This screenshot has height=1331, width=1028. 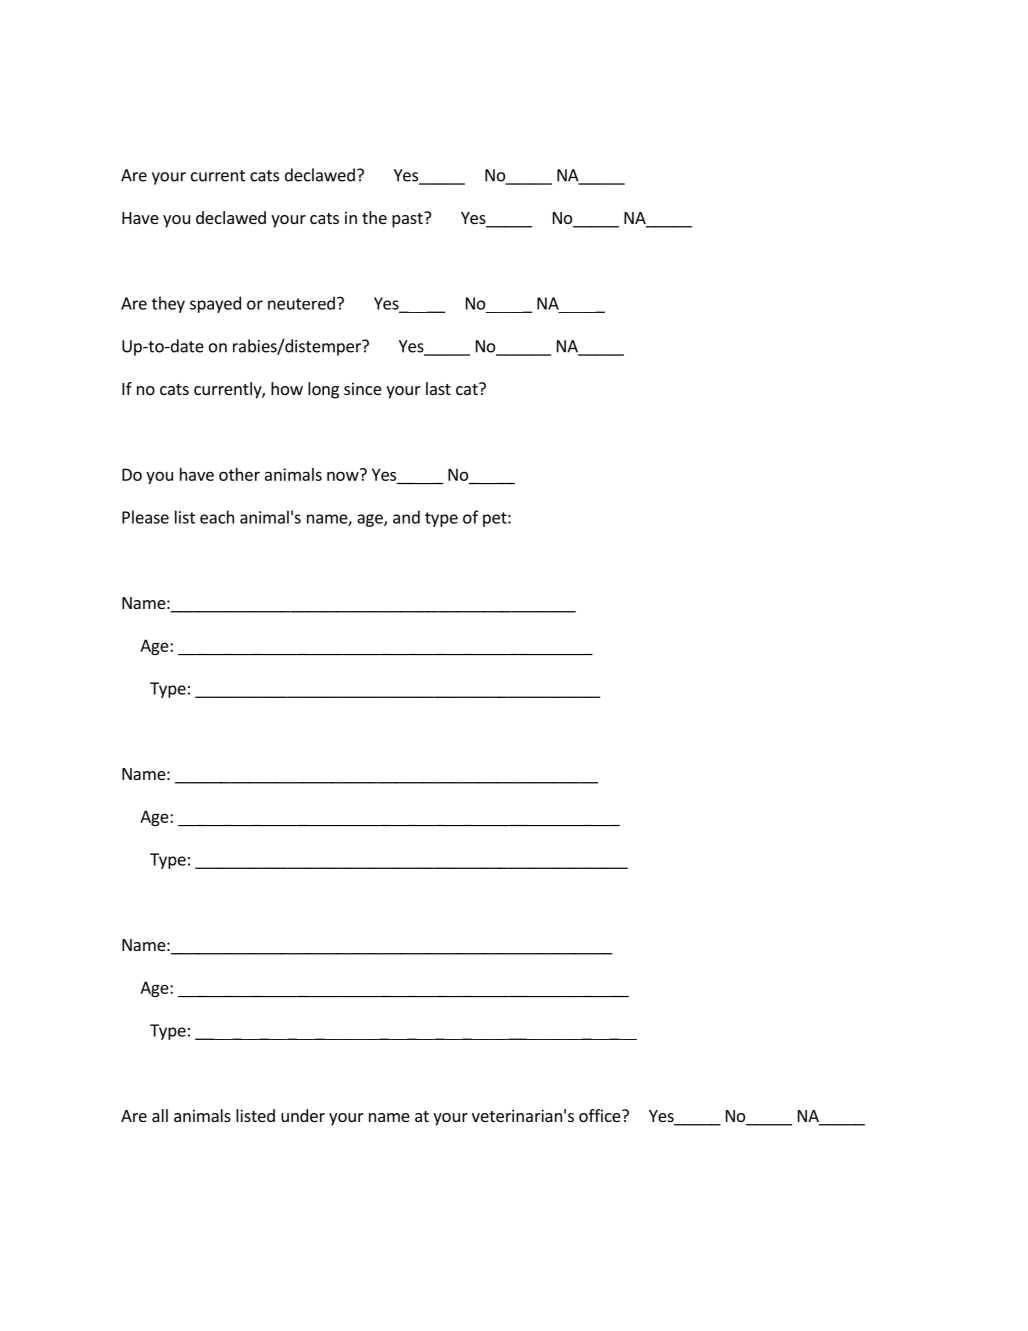 I want to click on all, so click(x=160, y=1115).
